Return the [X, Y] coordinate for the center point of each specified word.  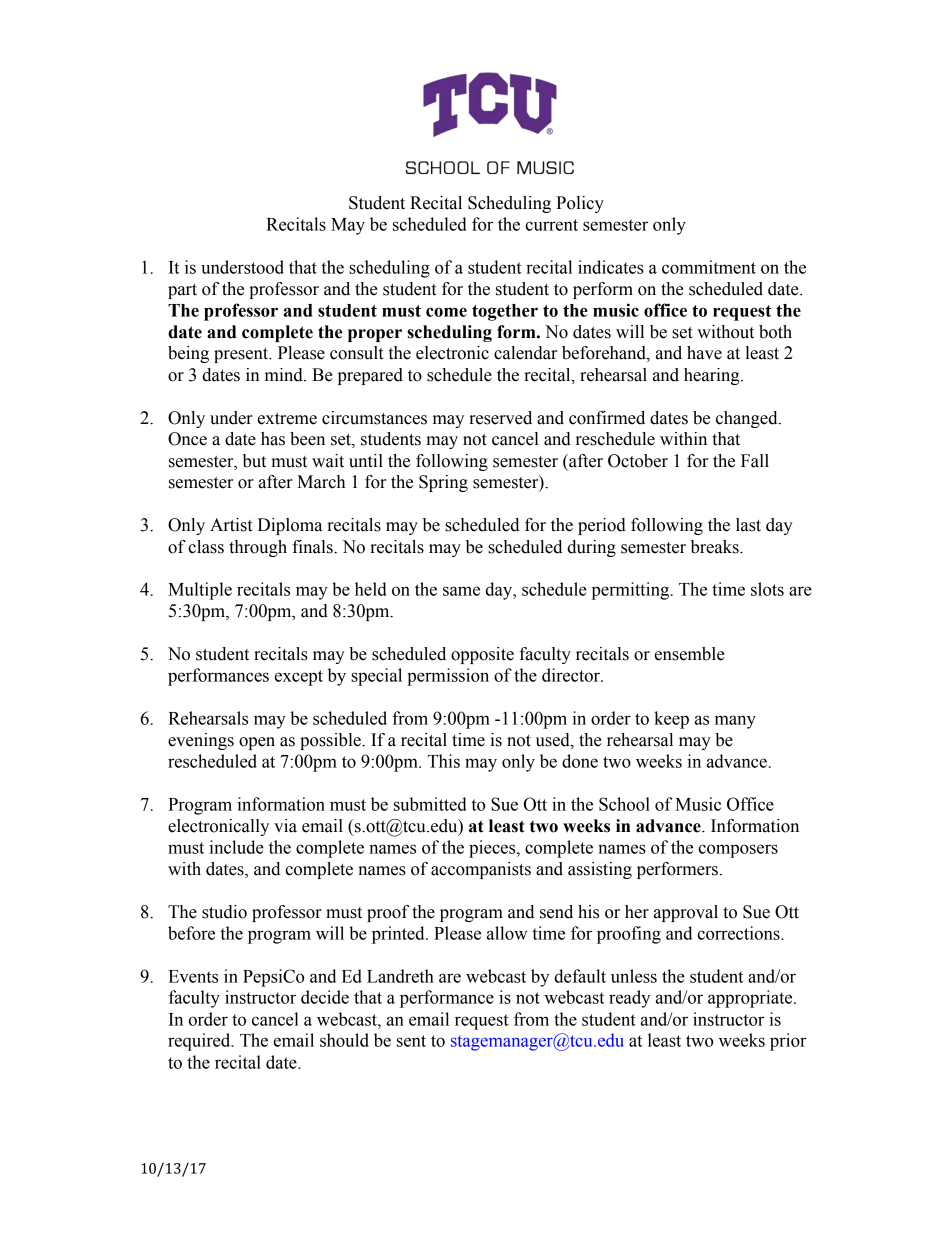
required [200, 1042]
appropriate [751, 999]
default [580, 976]
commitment [709, 267]
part [182, 291]
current [551, 225]
